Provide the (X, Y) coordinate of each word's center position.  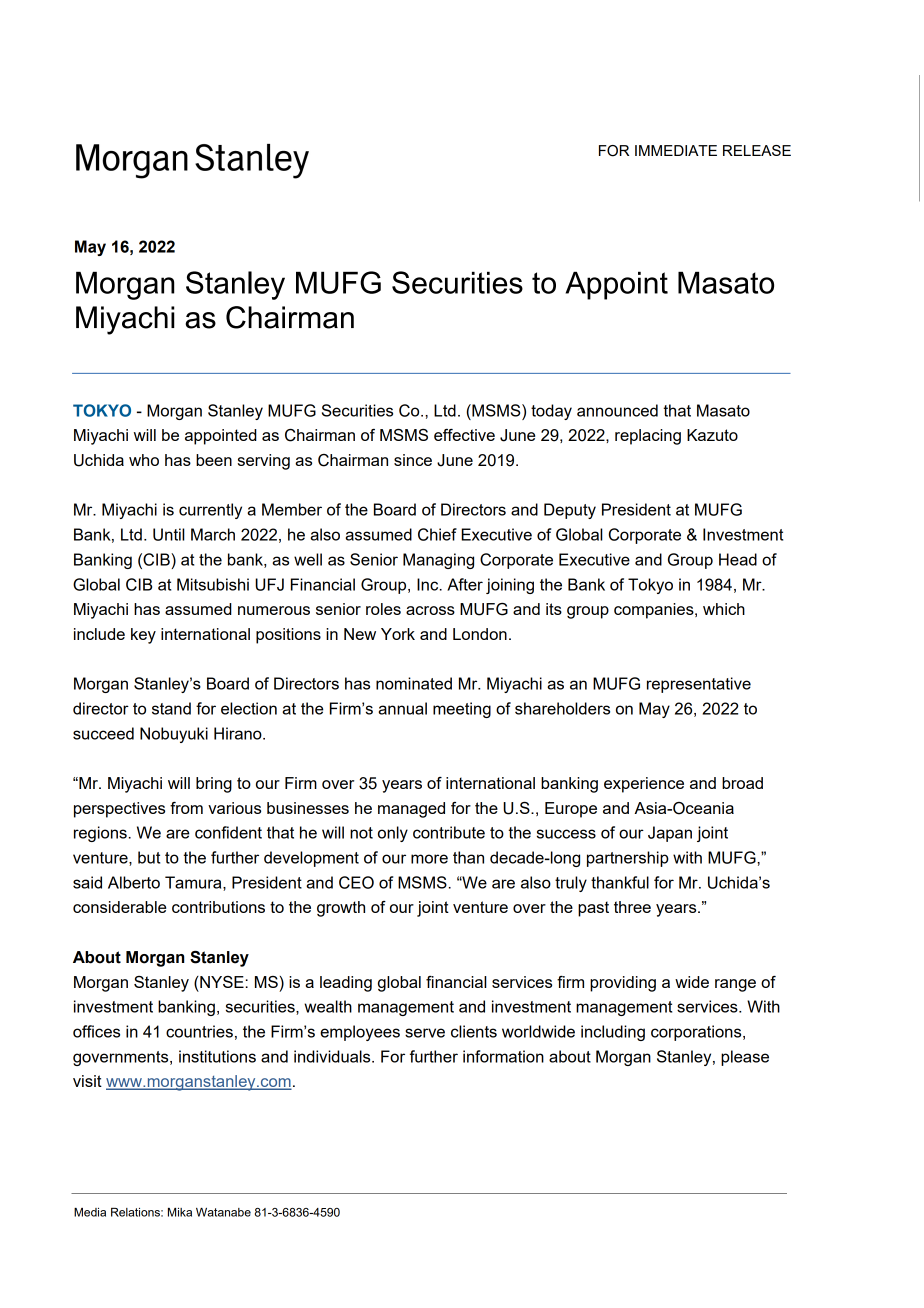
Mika (180, 1212)
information (503, 1056)
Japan (670, 834)
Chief (437, 534)
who (144, 460)
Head (738, 559)
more (429, 859)
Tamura (194, 883)
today (551, 412)
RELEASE (757, 150)
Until (169, 534)
